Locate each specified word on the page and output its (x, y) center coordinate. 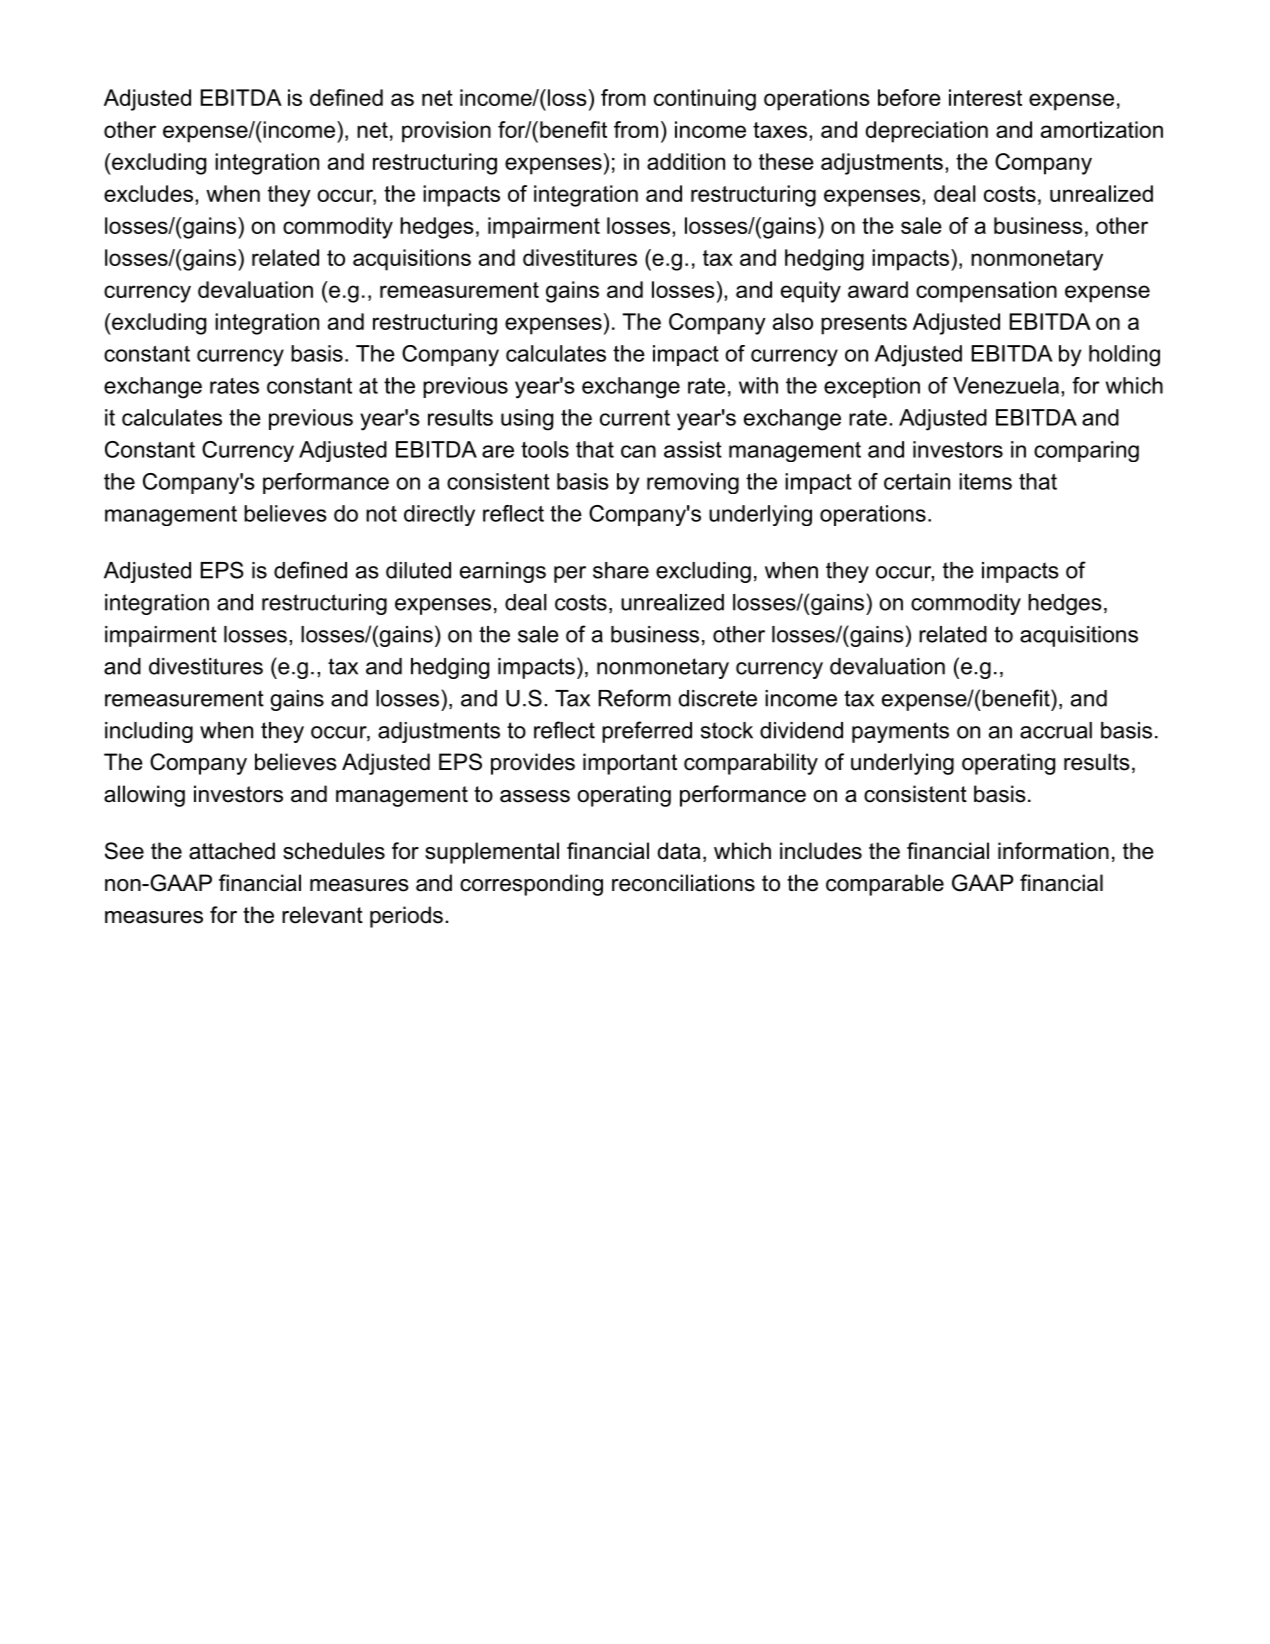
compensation (986, 292)
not (381, 514)
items (985, 481)
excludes (148, 193)
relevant (322, 915)
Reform (634, 698)
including (149, 732)
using (527, 420)
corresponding (531, 885)
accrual (1056, 730)
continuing (705, 100)
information (1053, 851)
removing (693, 483)
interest (985, 97)
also (793, 321)
